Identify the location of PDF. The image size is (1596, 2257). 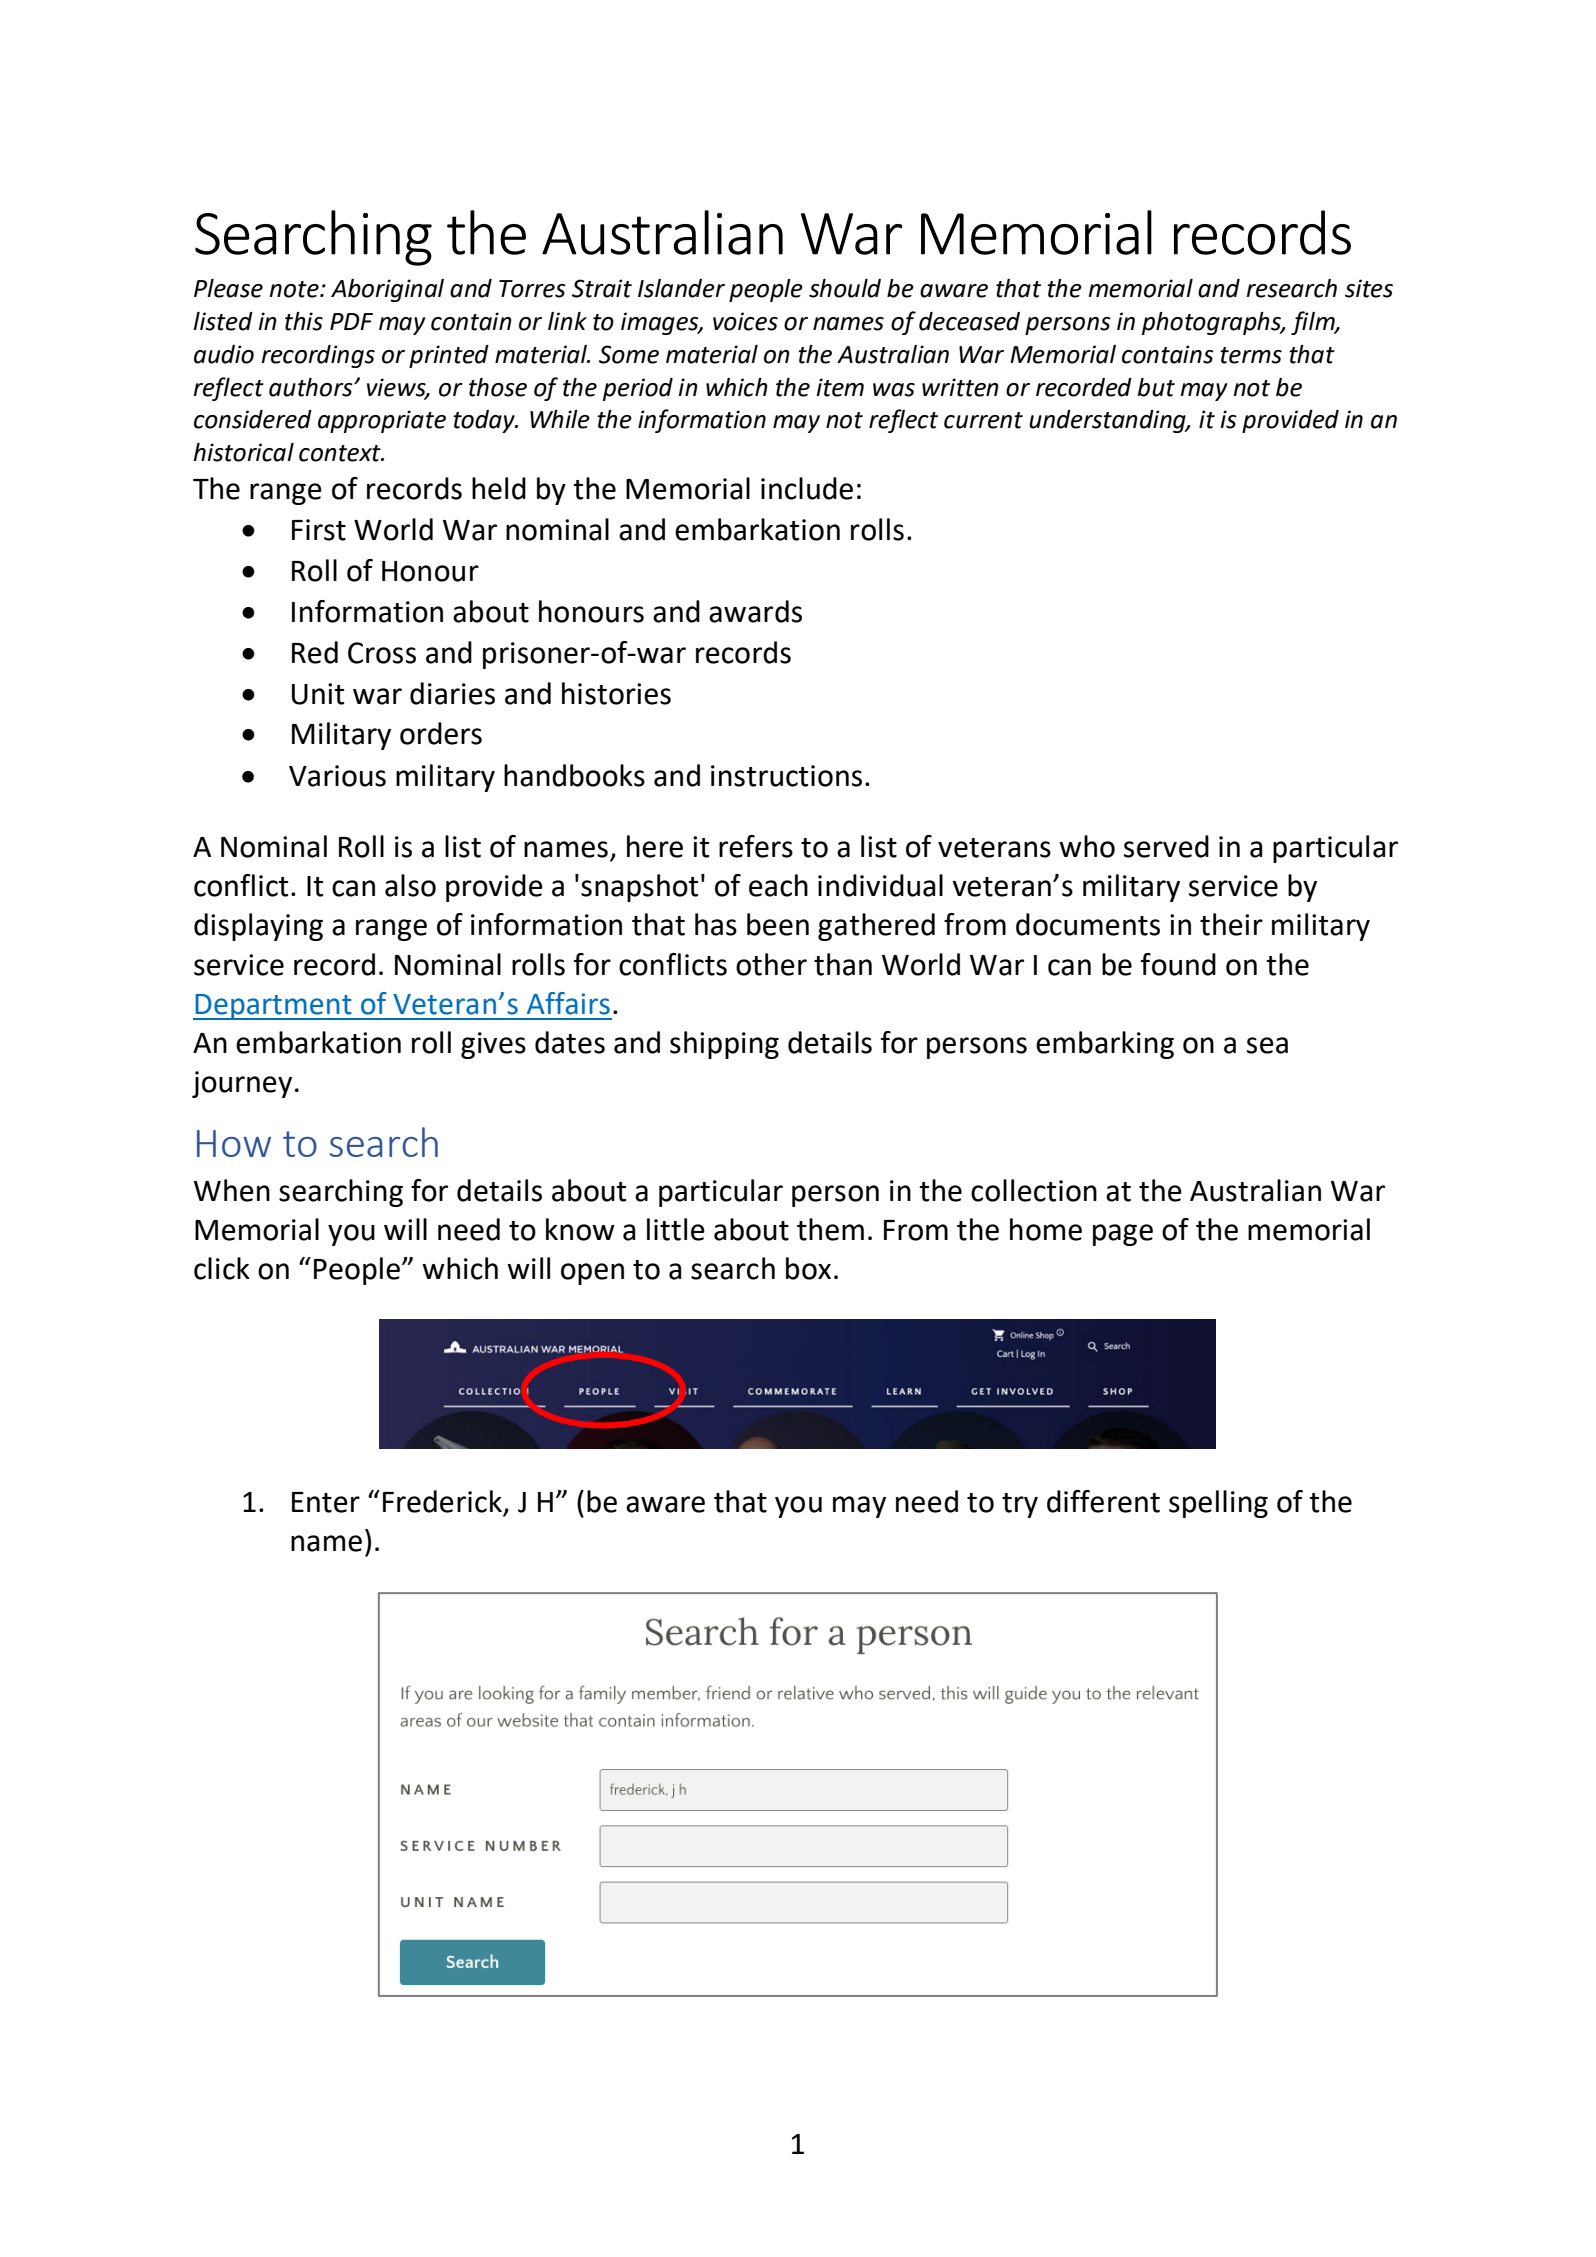
(351, 321).
